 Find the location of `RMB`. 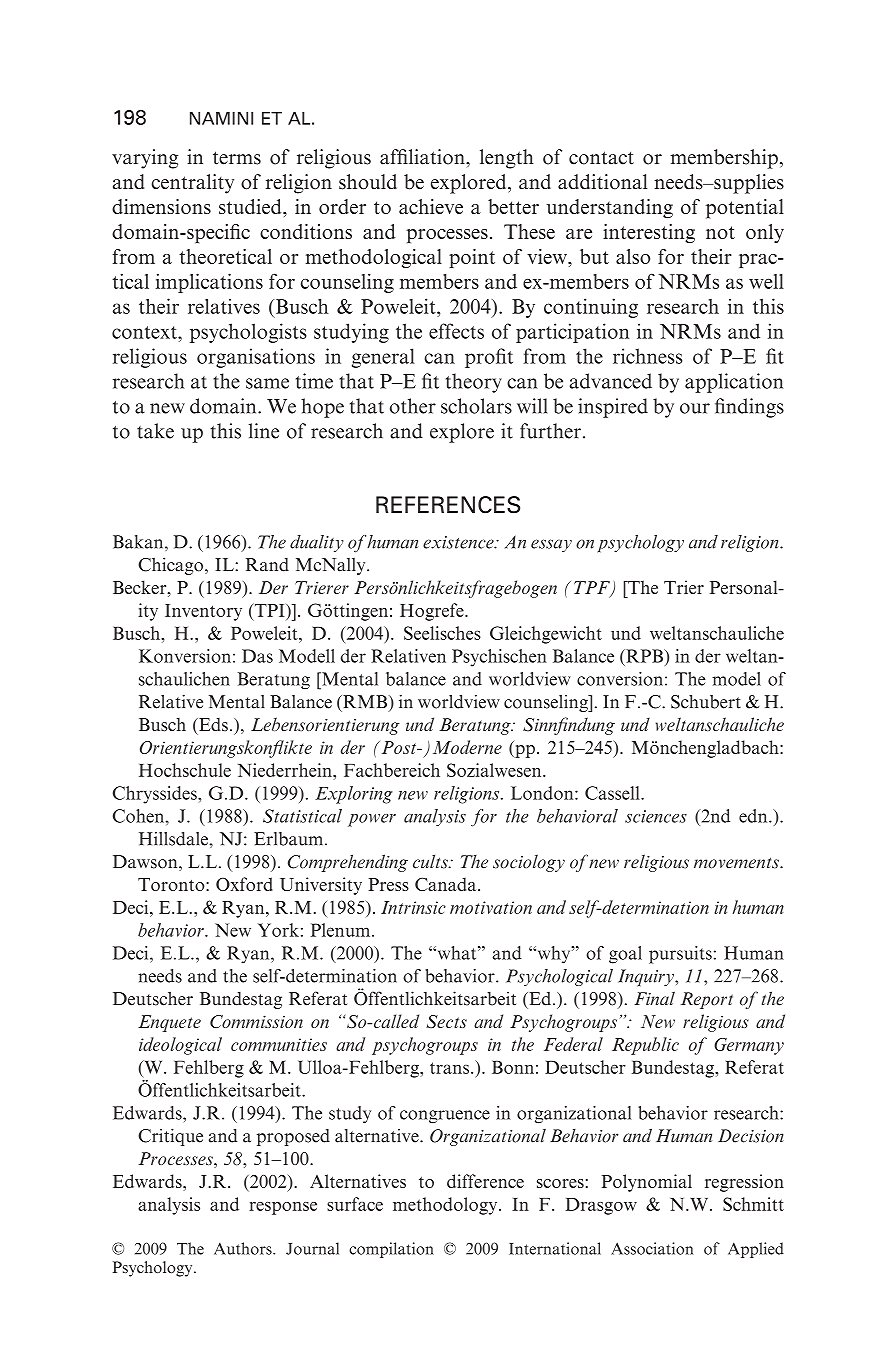

RMB is located at coordinates (365, 703).
